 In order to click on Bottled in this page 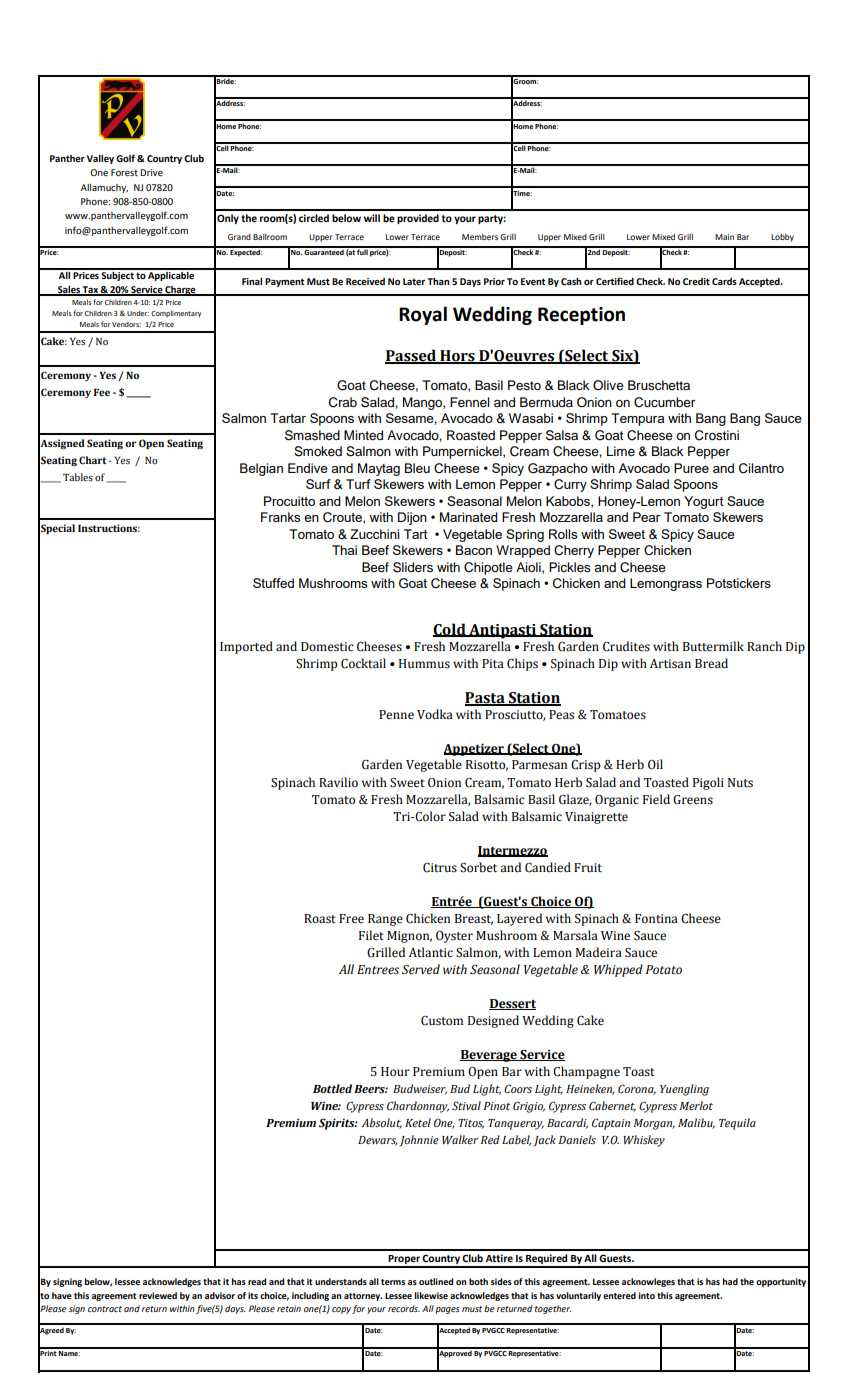, I will do `click(332, 1088)`.
